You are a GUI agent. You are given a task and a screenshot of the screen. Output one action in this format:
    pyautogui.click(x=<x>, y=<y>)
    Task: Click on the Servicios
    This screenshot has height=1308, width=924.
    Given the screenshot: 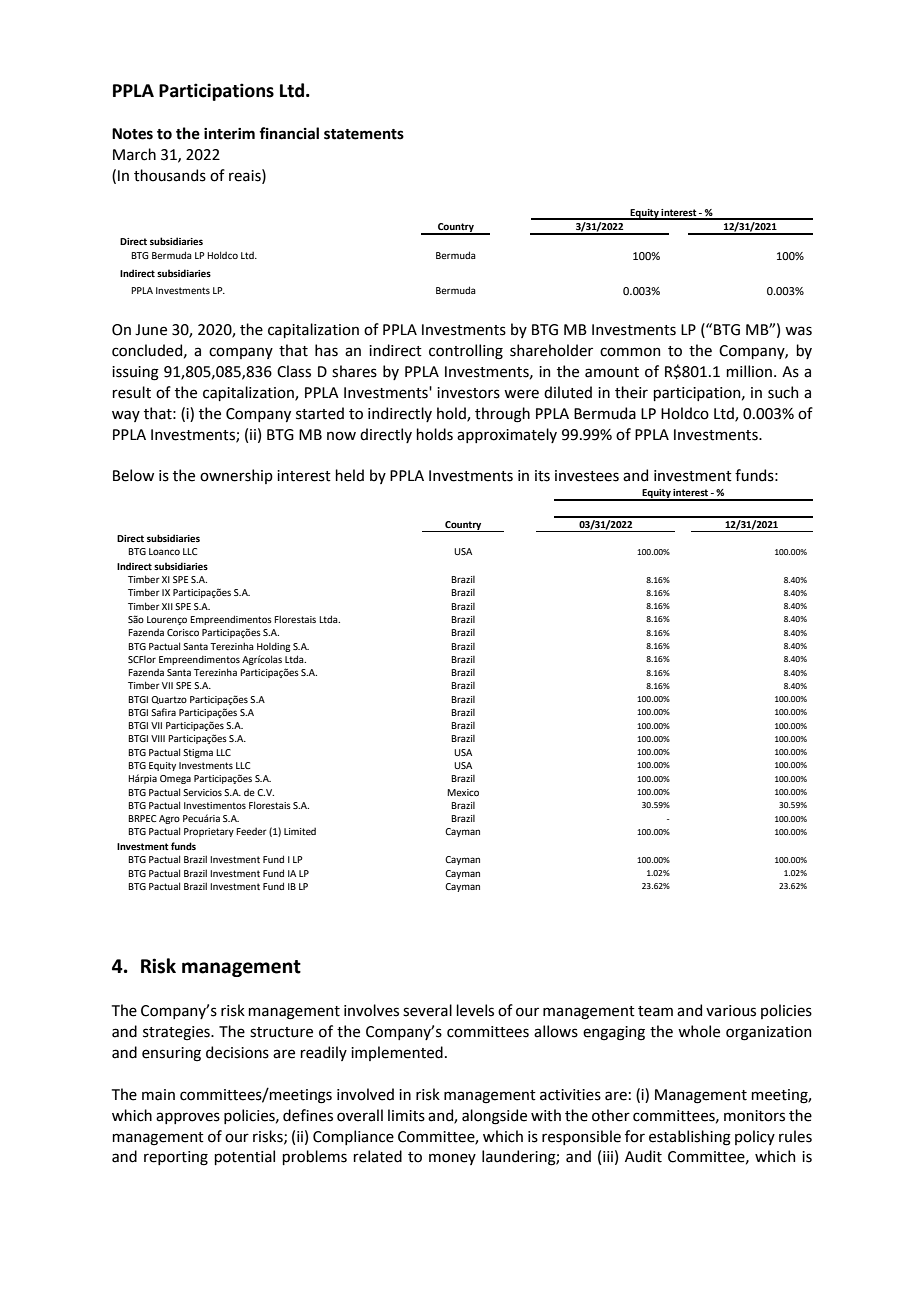 What is the action you would take?
    pyautogui.click(x=202, y=792)
